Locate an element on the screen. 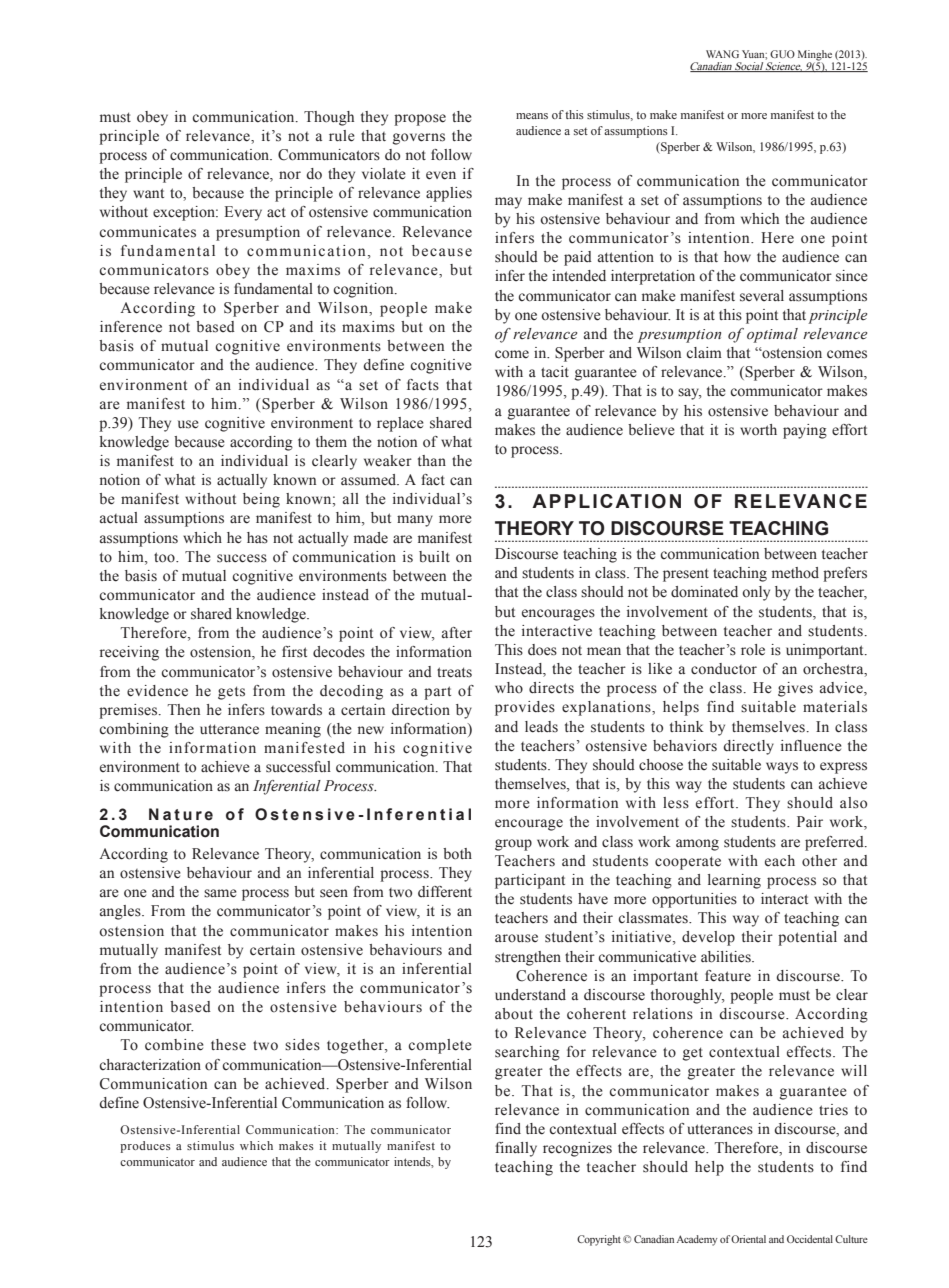 The width and height of the screenshot is (949, 1288). finally is located at coordinates (516, 1149).
